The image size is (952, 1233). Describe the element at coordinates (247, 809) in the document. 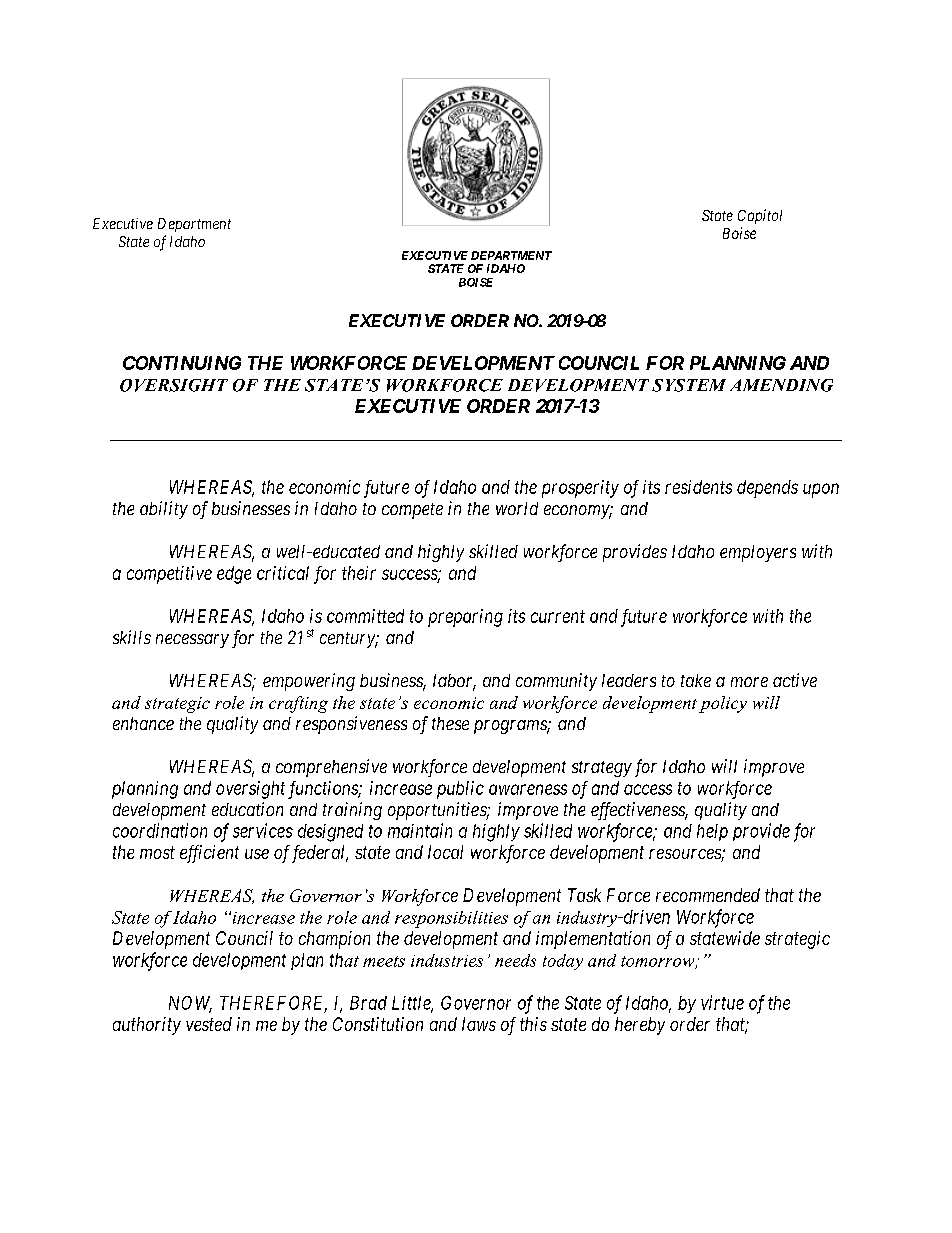

I see `education` at that location.
